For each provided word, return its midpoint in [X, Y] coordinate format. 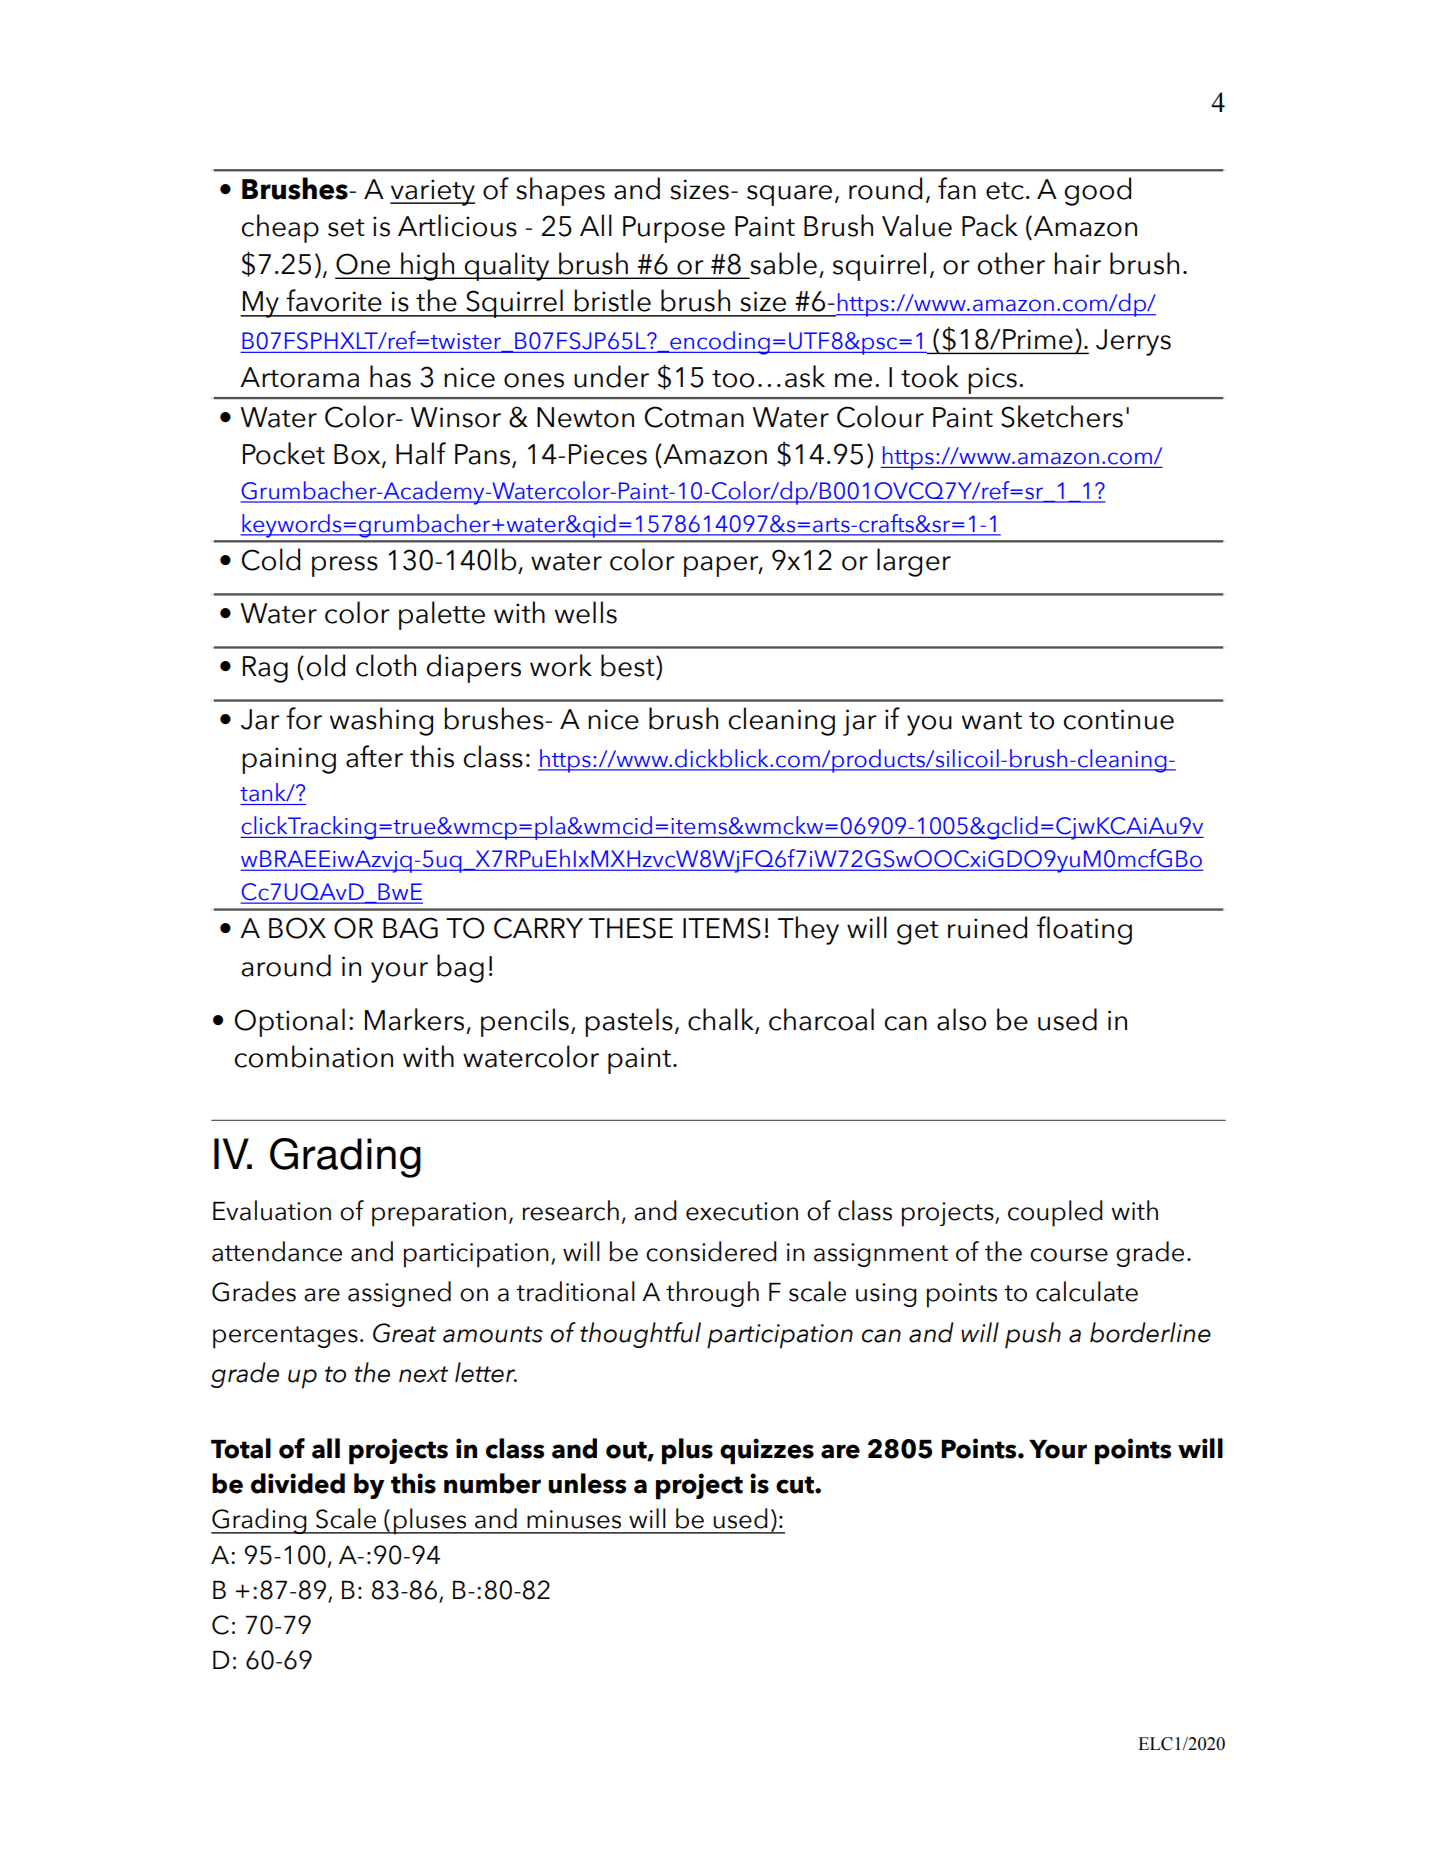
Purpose [674, 229]
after [374, 756]
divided [298, 1483]
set [346, 228]
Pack [990, 225]
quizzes [767, 1451]
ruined [987, 927]
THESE [631, 928]
